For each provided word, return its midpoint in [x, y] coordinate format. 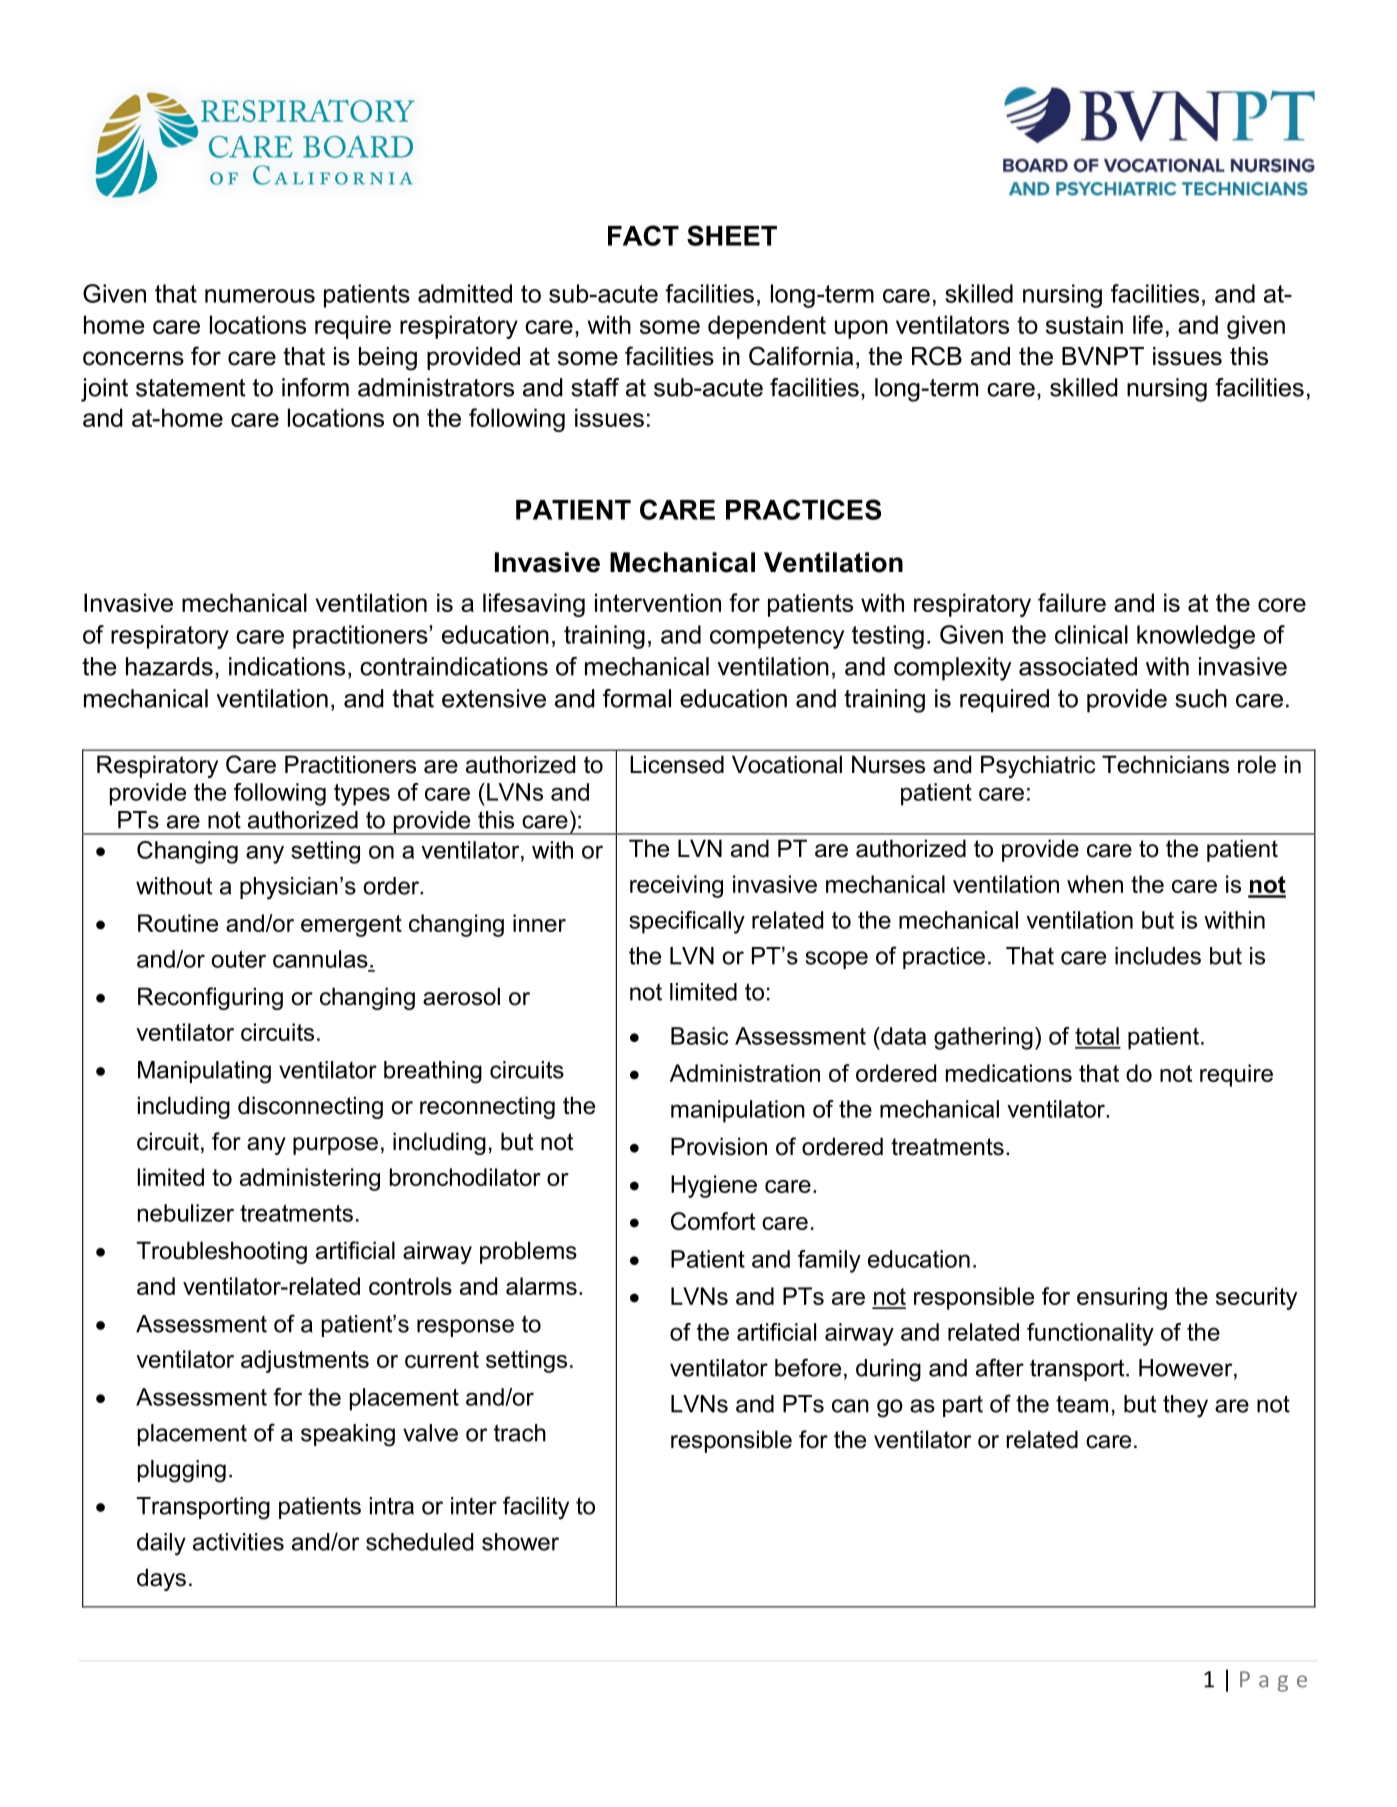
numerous [260, 296]
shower [520, 1542]
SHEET [732, 235]
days [161, 1579]
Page [1273, 1681]
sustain [1084, 324]
